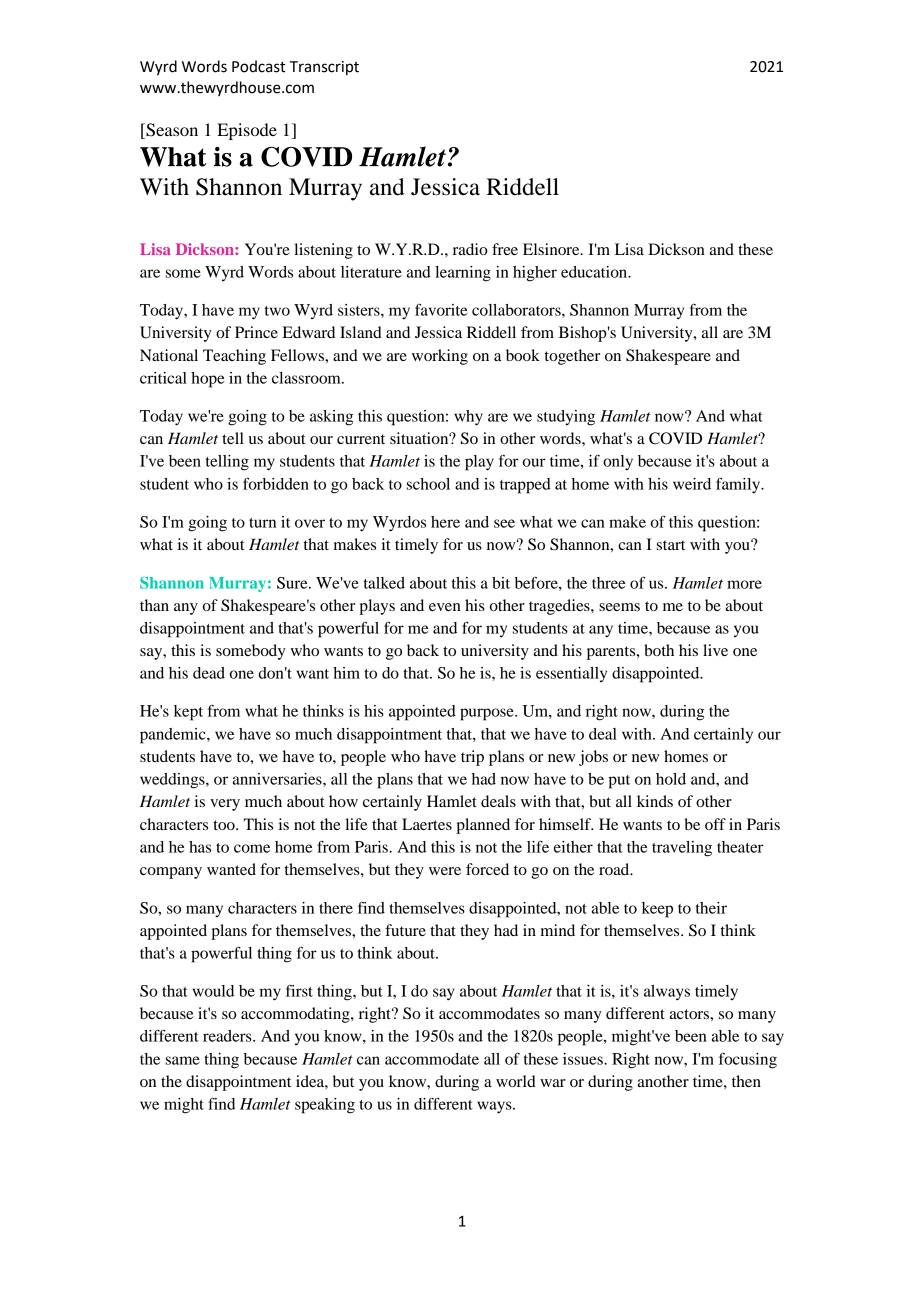  What do you see at coordinates (228, 1036) in the document?
I see `readers` at bounding box center [228, 1036].
